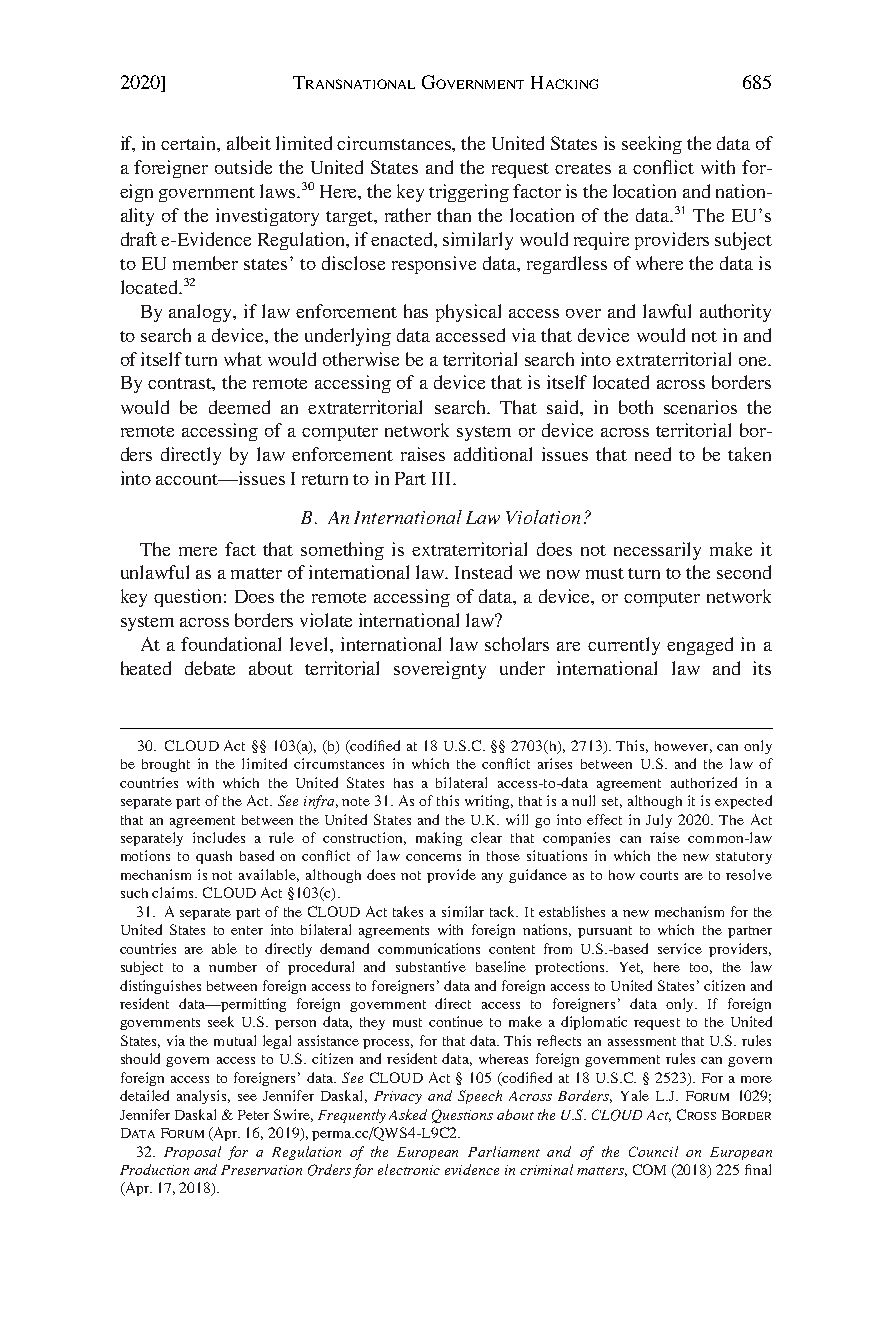  What do you see at coordinates (243, 167) in the screenshot?
I see `outside` at bounding box center [243, 167].
